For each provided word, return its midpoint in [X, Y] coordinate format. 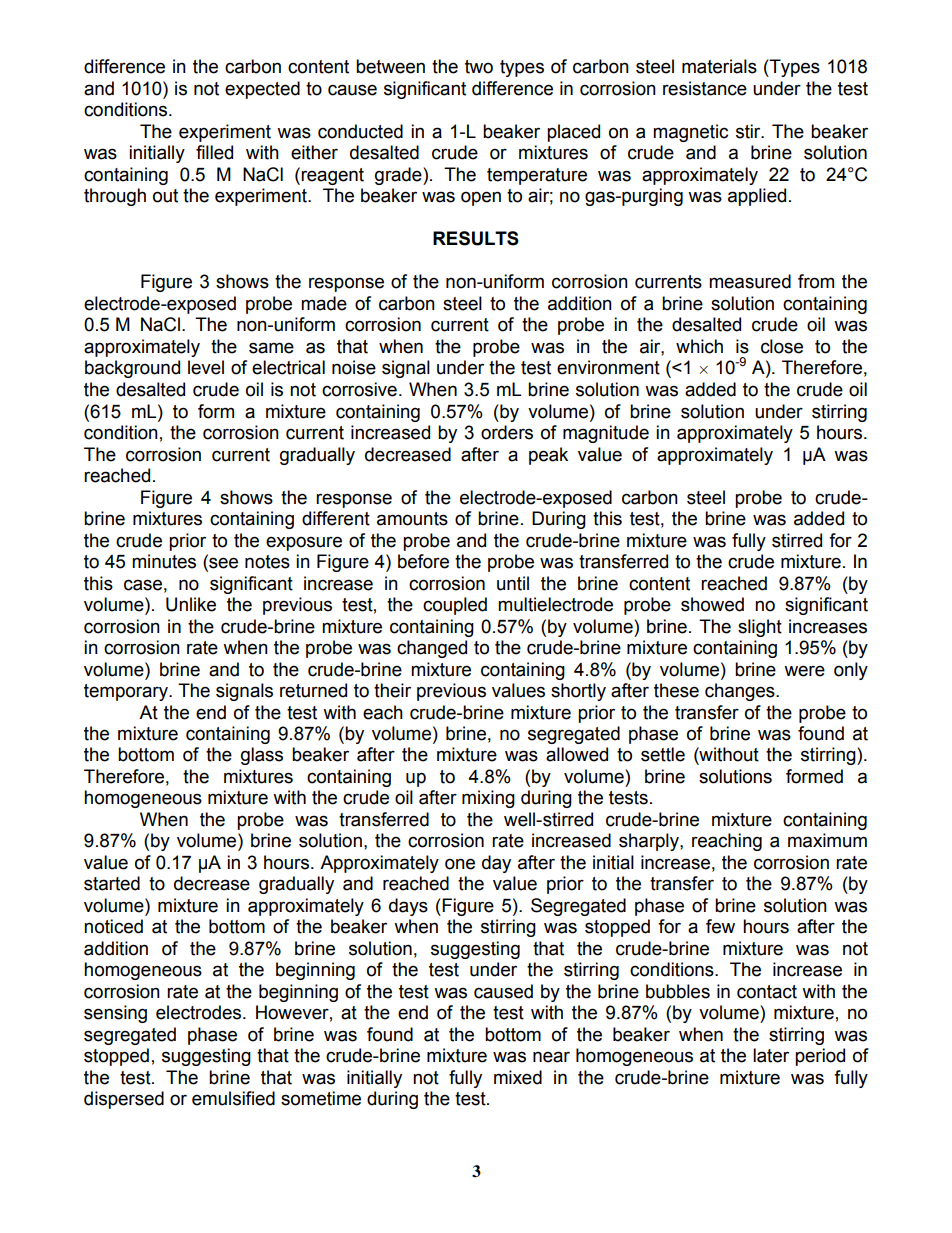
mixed [518, 1077]
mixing [488, 799]
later [771, 1055]
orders [507, 432]
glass [262, 756]
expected [262, 90]
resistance [705, 88]
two [479, 67]
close [782, 346]
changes [741, 692]
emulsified [233, 1098]
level [206, 367]
